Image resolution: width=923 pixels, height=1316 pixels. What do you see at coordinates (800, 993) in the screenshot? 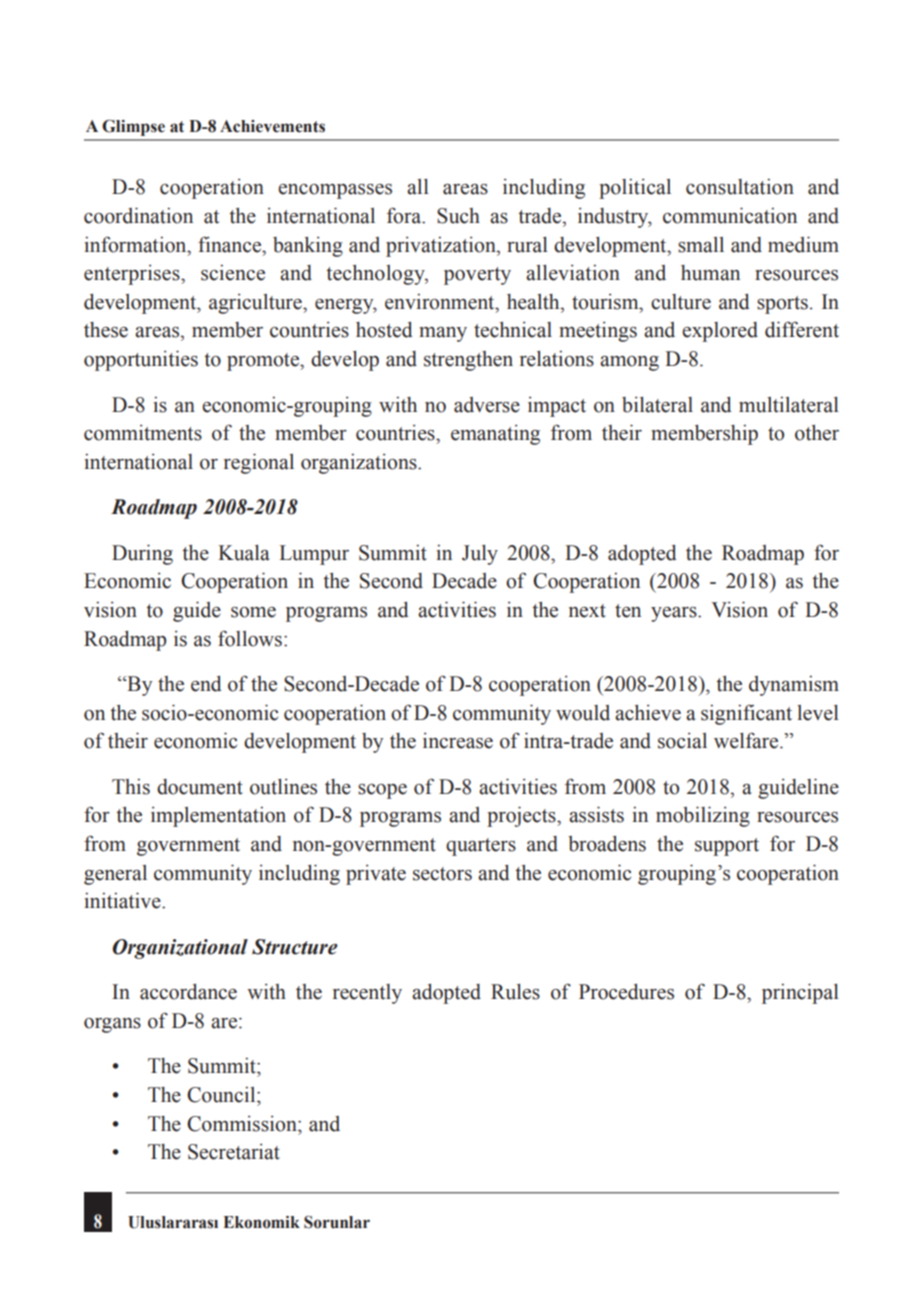
I see `principal` at bounding box center [800, 993].
